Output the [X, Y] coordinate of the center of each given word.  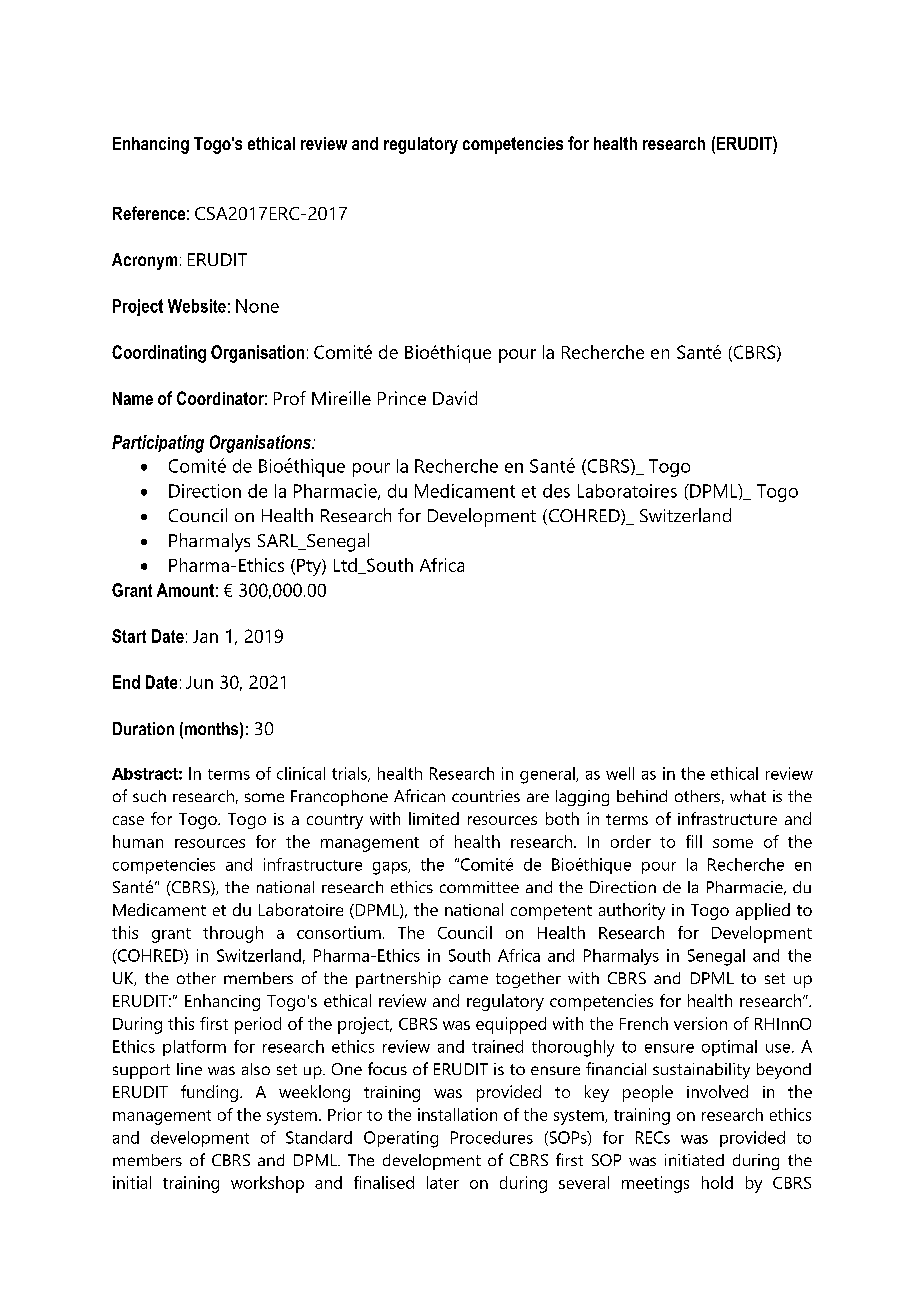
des [556, 491]
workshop [267, 1184]
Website [197, 306]
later [443, 1182]
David [455, 398]
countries [486, 796]
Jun [199, 682]
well [620, 773]
